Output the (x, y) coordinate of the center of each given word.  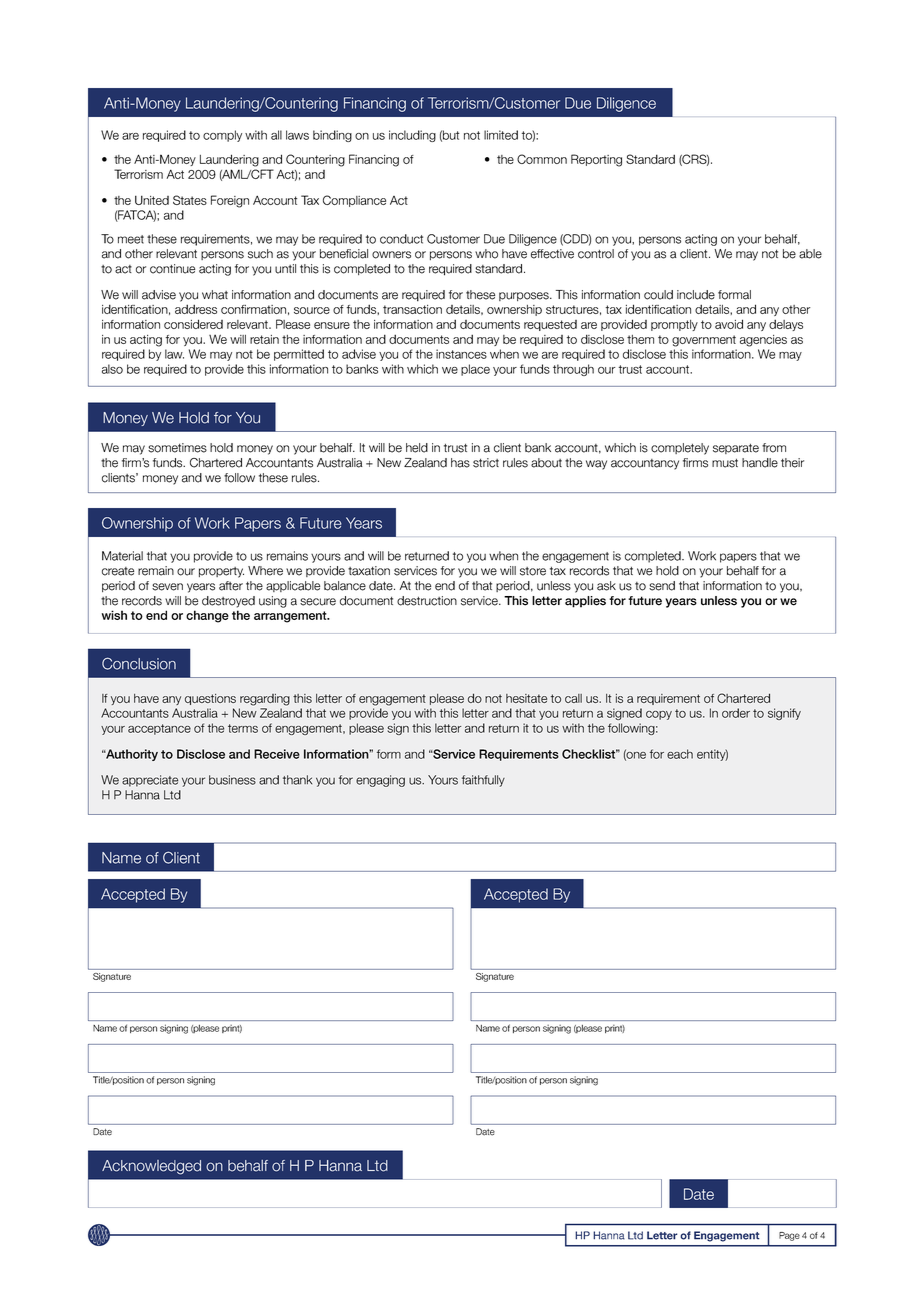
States (190, 200)
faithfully (483, 781)
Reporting (596, 160)
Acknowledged (151, 1167)
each (680, 754)
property (221, 572)
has (460, 463)
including (412, 136)
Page (789, 1236)
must (725, 463)
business (232, 780)
